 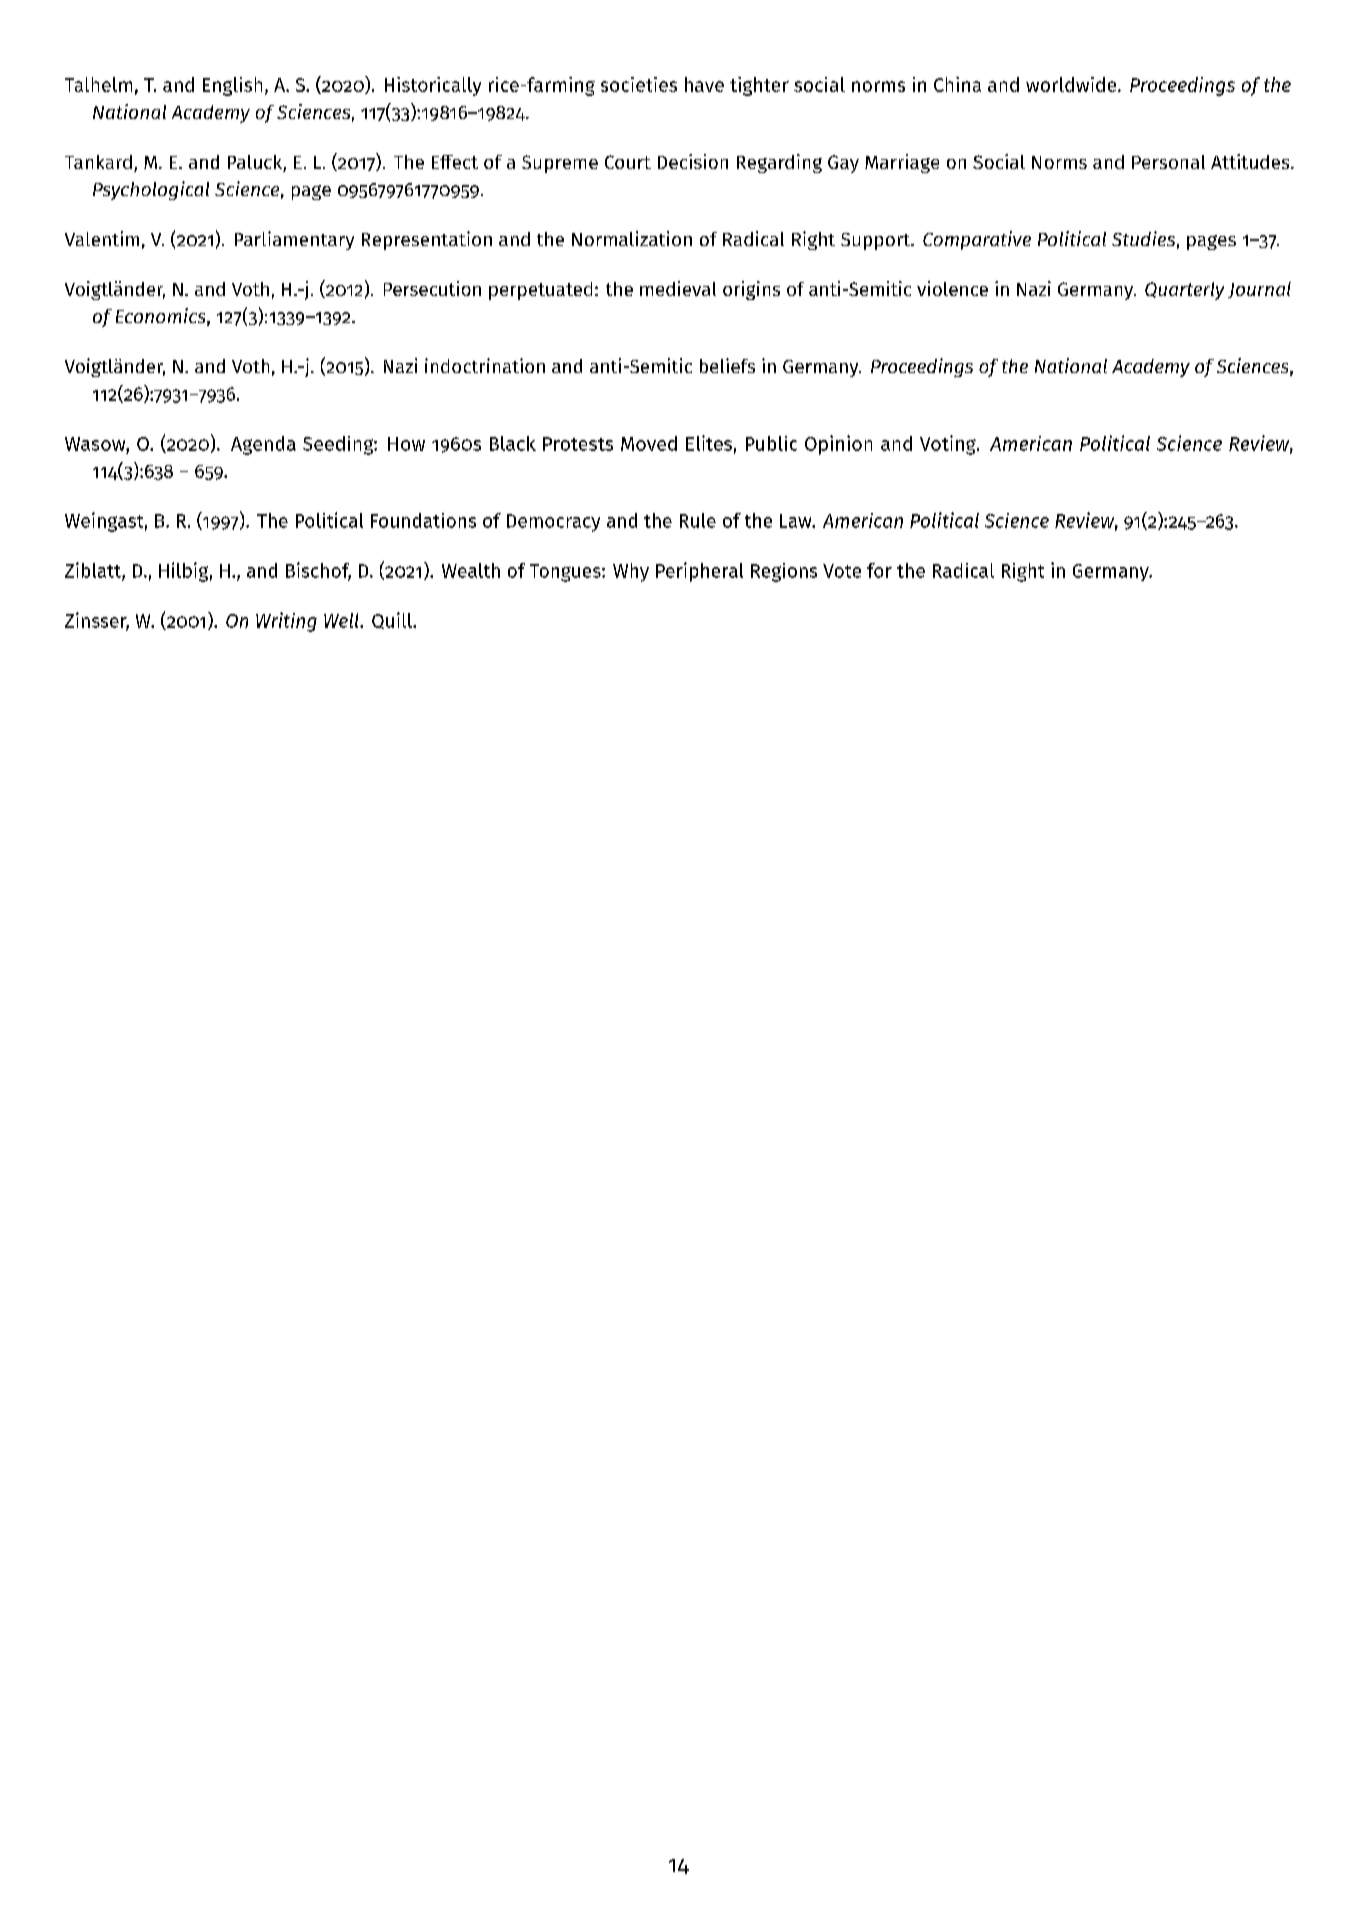 I want to click on have, so click(x=704, y=84).
